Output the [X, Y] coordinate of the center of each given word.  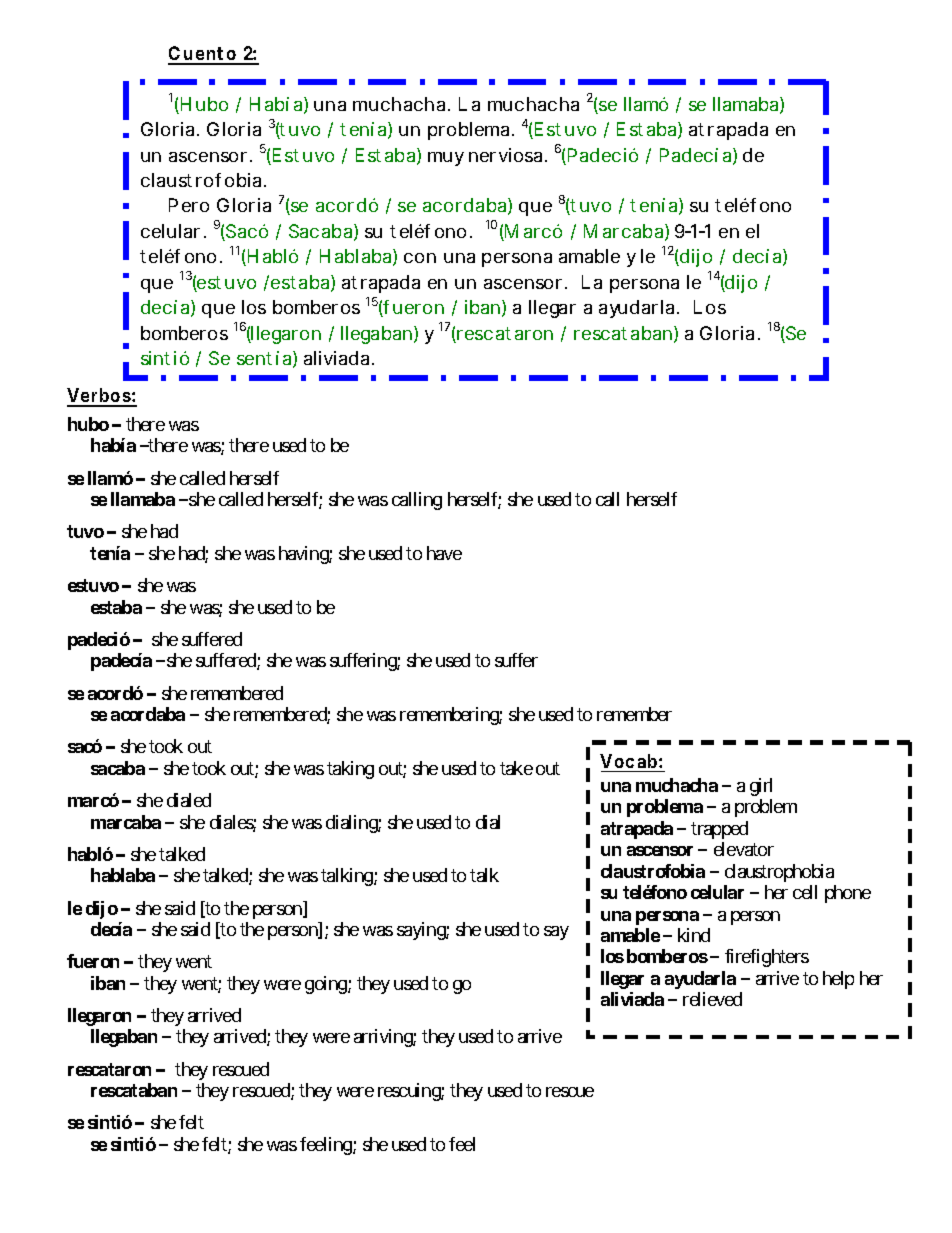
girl [761, 787]
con [420, 258]
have [444, 553]
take [516, 768]
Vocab [628, 761]
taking [350, 770]
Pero [189, 205]
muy [446, 159]
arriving [384, 1038]
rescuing [410, 1092]
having [304, 555]
